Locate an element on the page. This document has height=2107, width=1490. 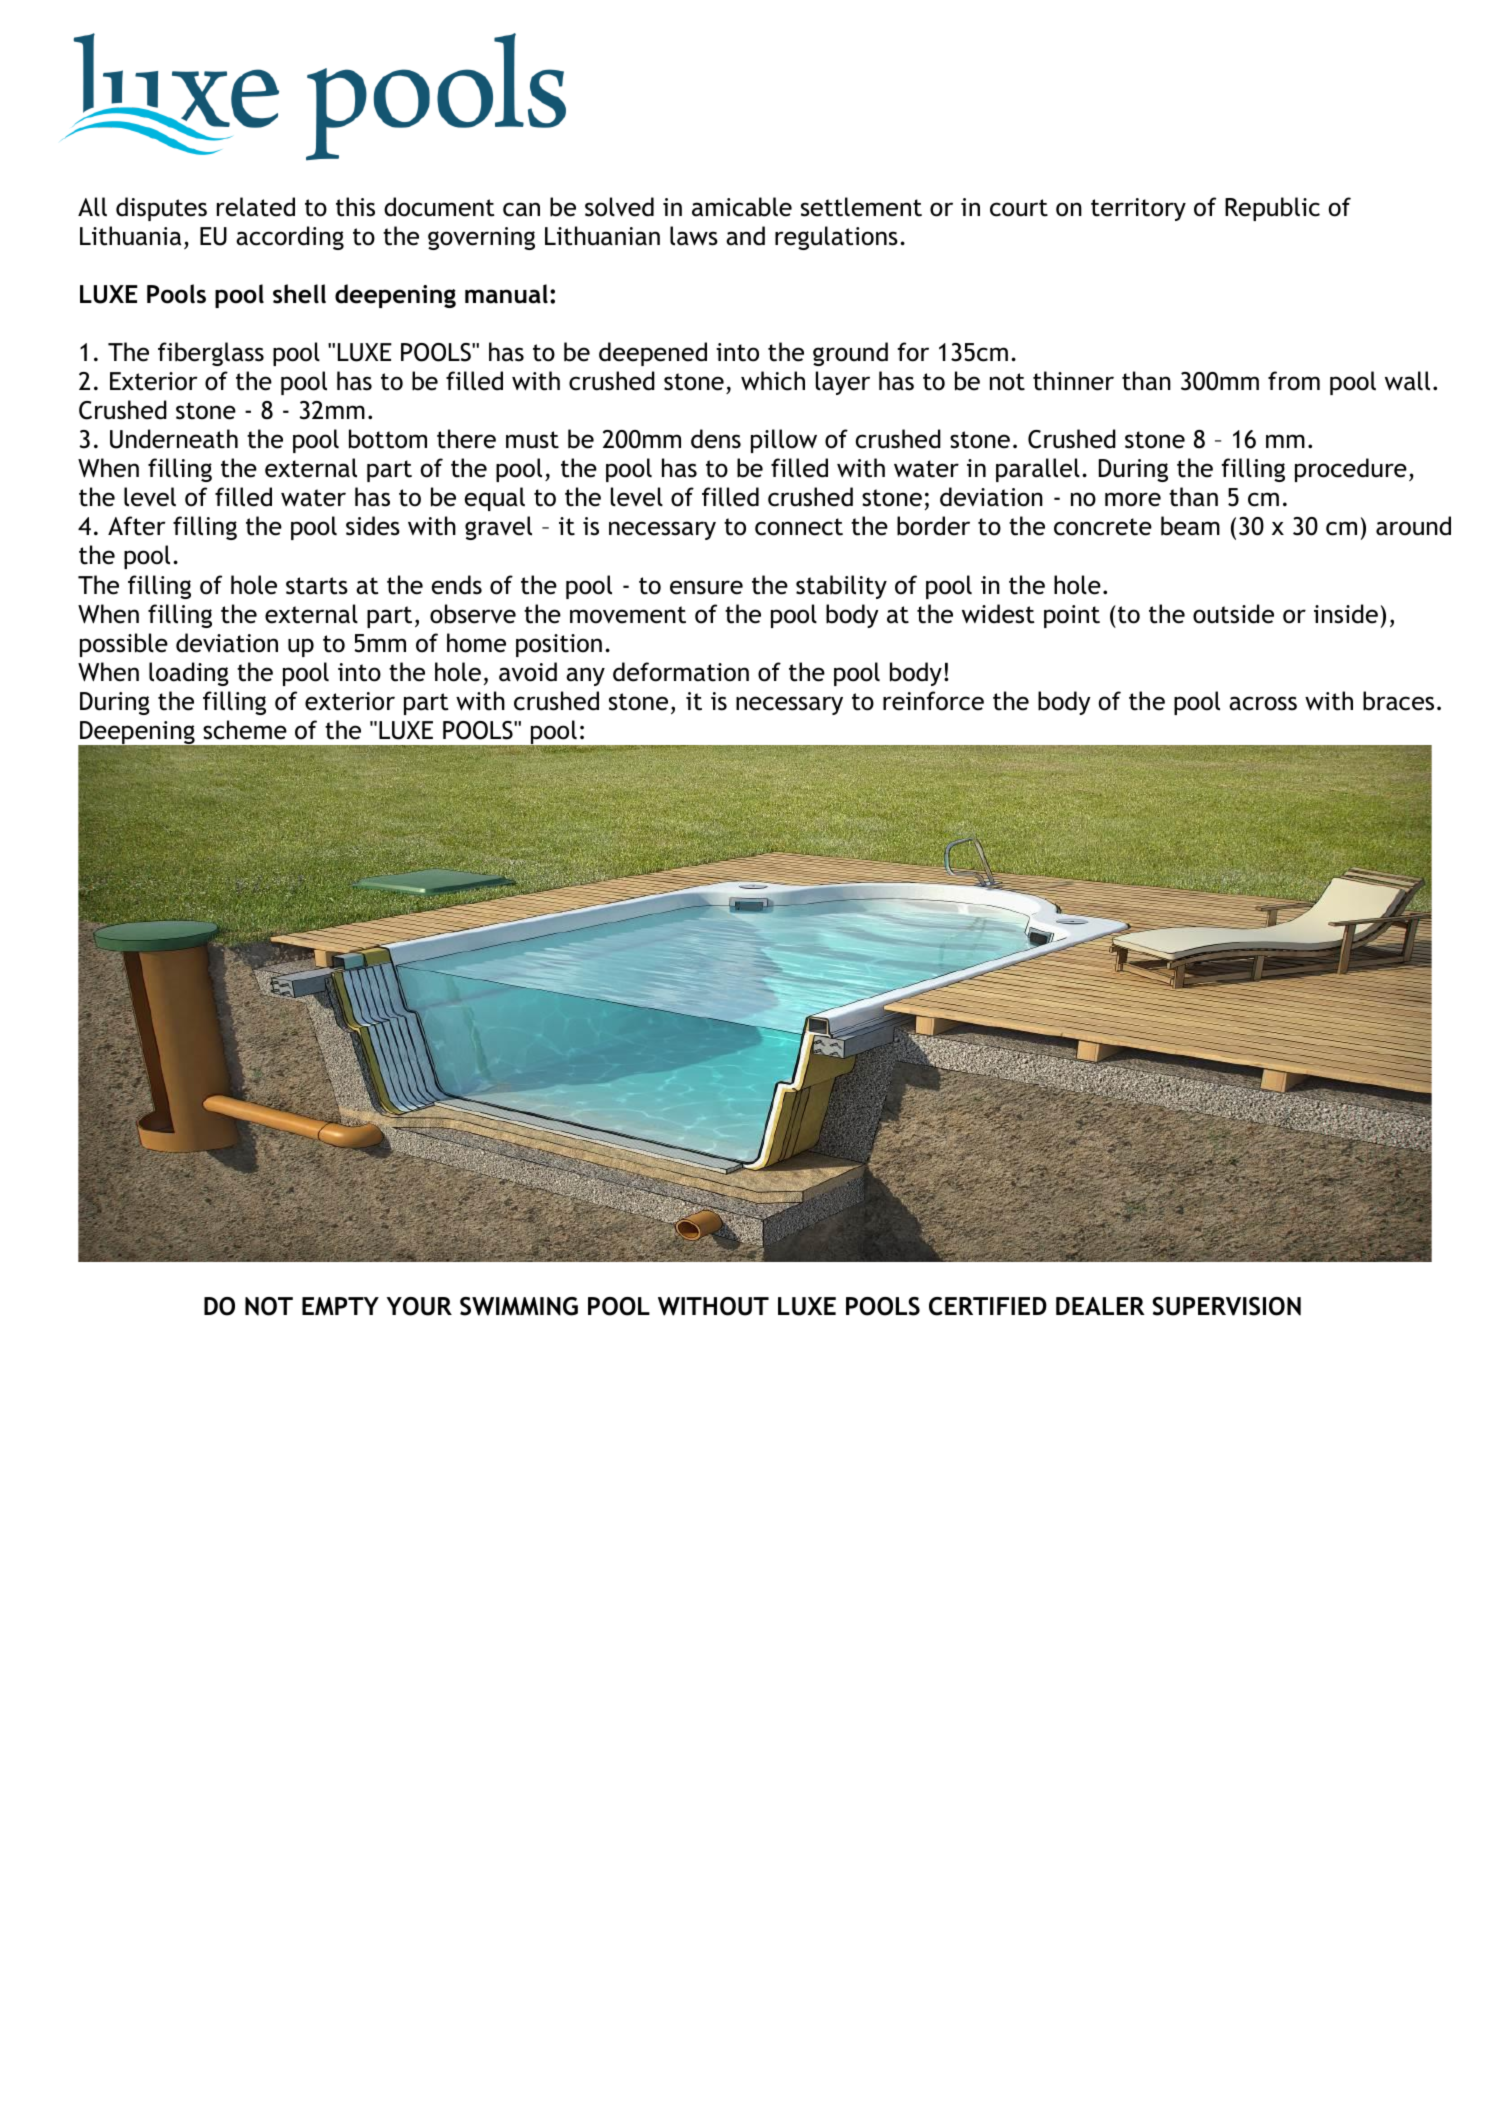
deformation is located at coordinates (681, 672).
